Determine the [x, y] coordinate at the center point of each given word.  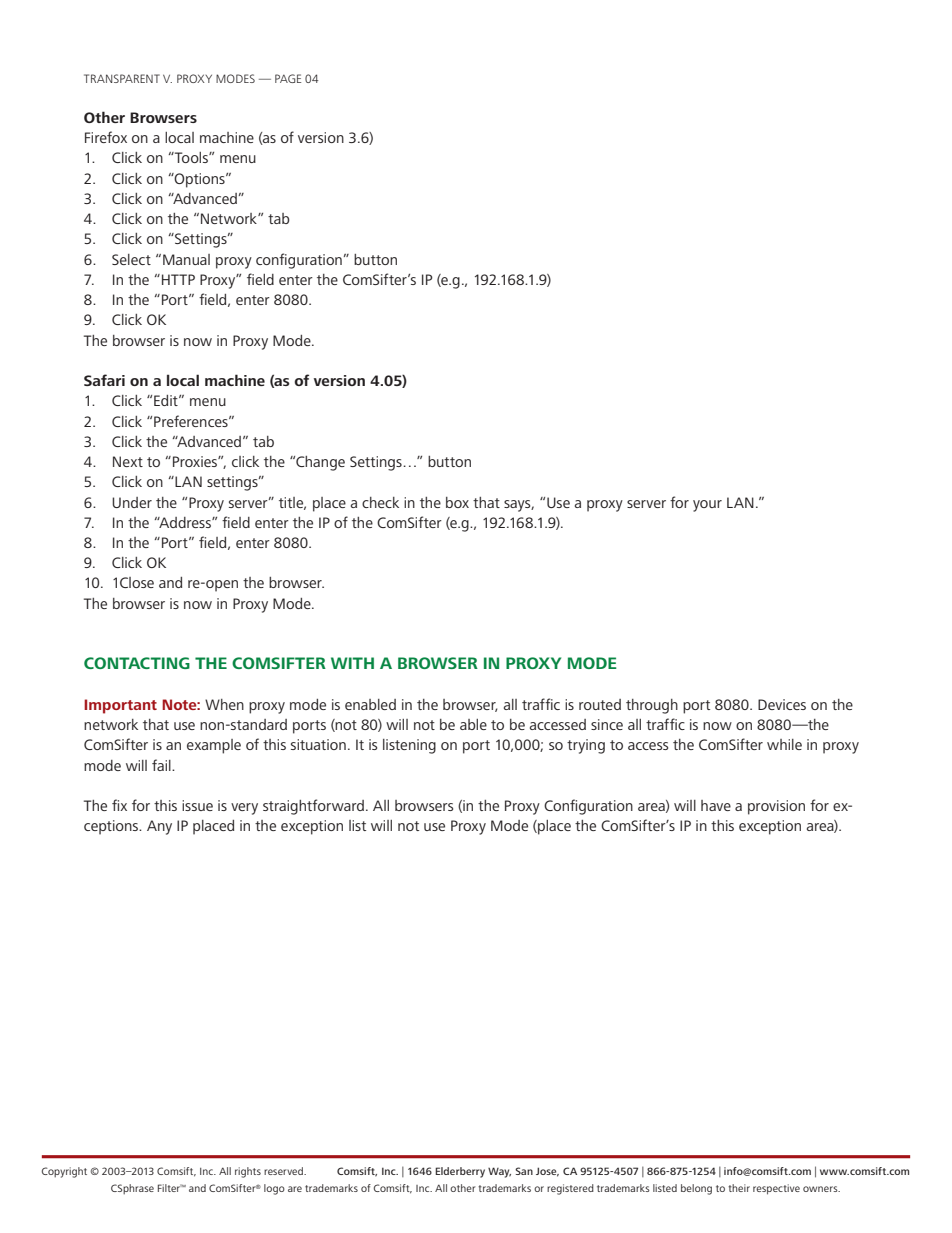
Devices [782, 704]
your [707, 506]
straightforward [313, 807]
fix [119, 805]
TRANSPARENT [122, 78]
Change [319, 463]
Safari [104, 380]
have [716, 805]
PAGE [288, 78]
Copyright [64, 1172]
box [457, 502]
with [352, 663]
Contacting [137, 663]
